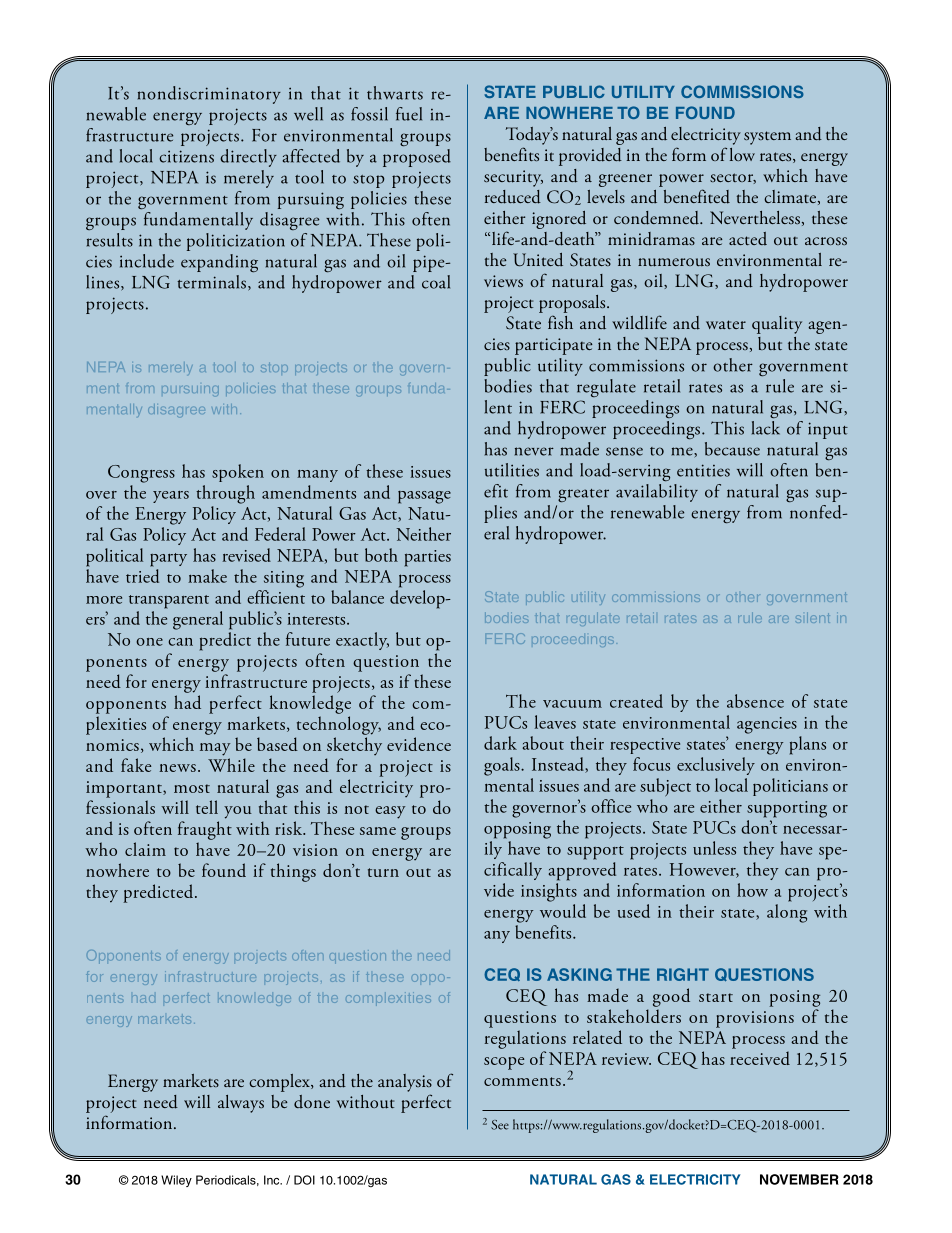  What do you see at coordinates (186, 156) in the screenshot?
I see `citizens` at bounding box center [186, 156].
